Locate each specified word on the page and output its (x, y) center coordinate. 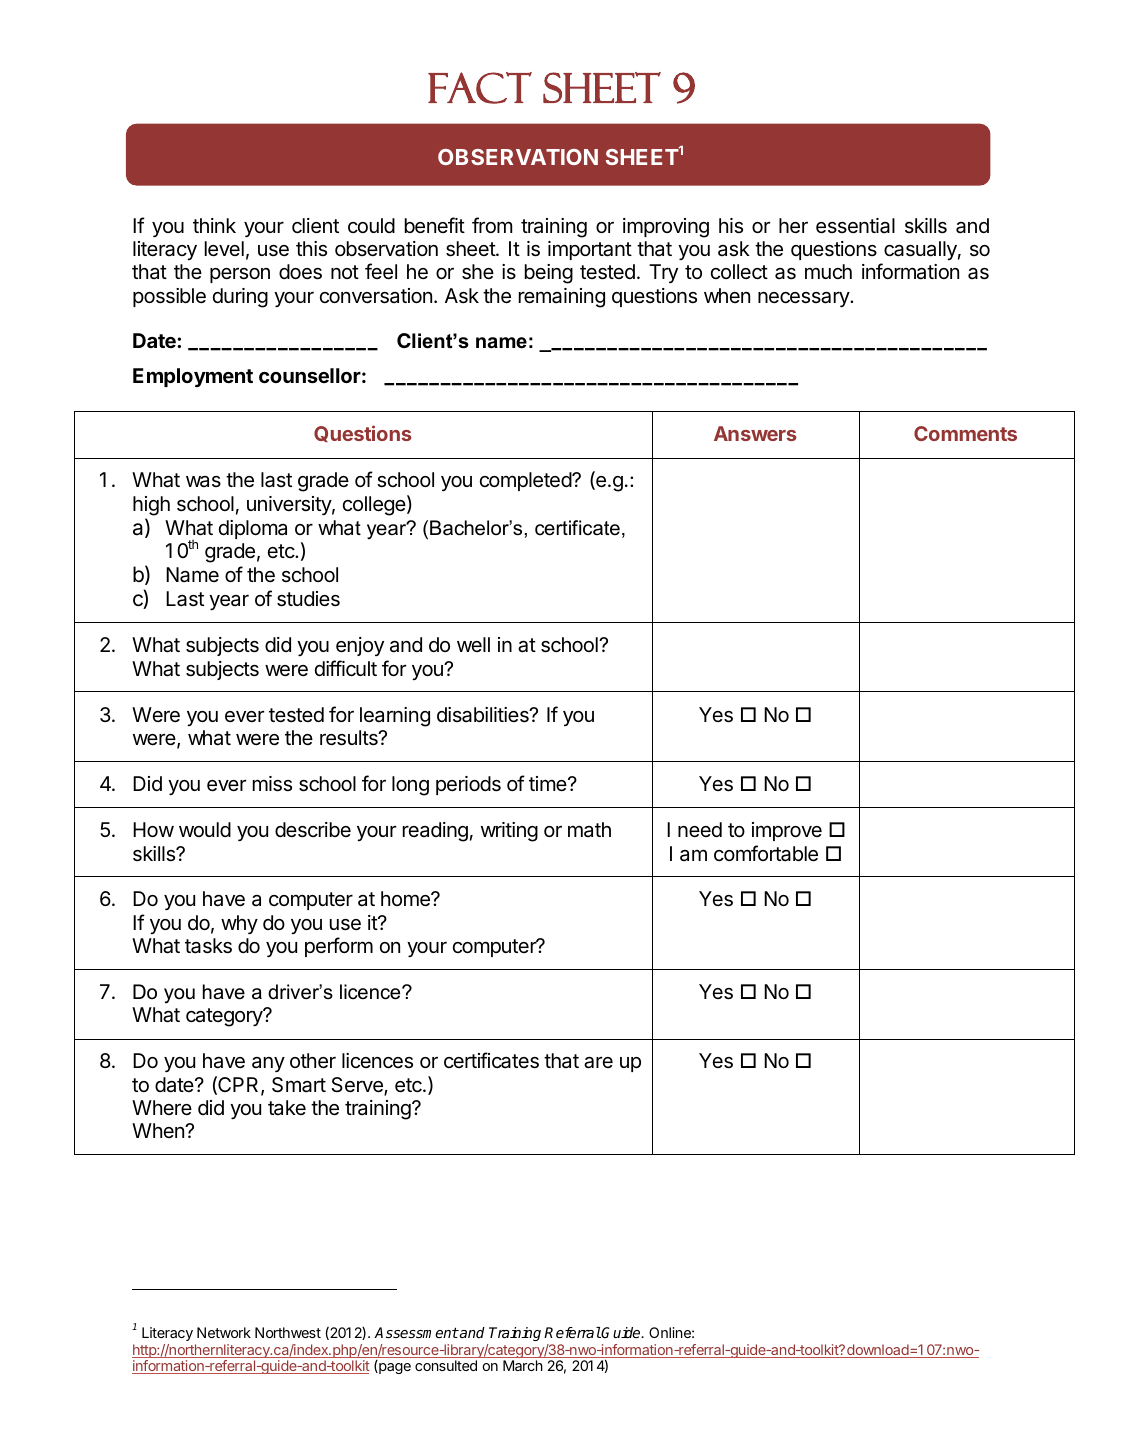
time (549, 783)
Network (224, 1332)
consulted (446, 1365)
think (214, 225)
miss (272, 784)
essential (855, 226)
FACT (480, 88)
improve (787, 831)
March (523, 1365)
